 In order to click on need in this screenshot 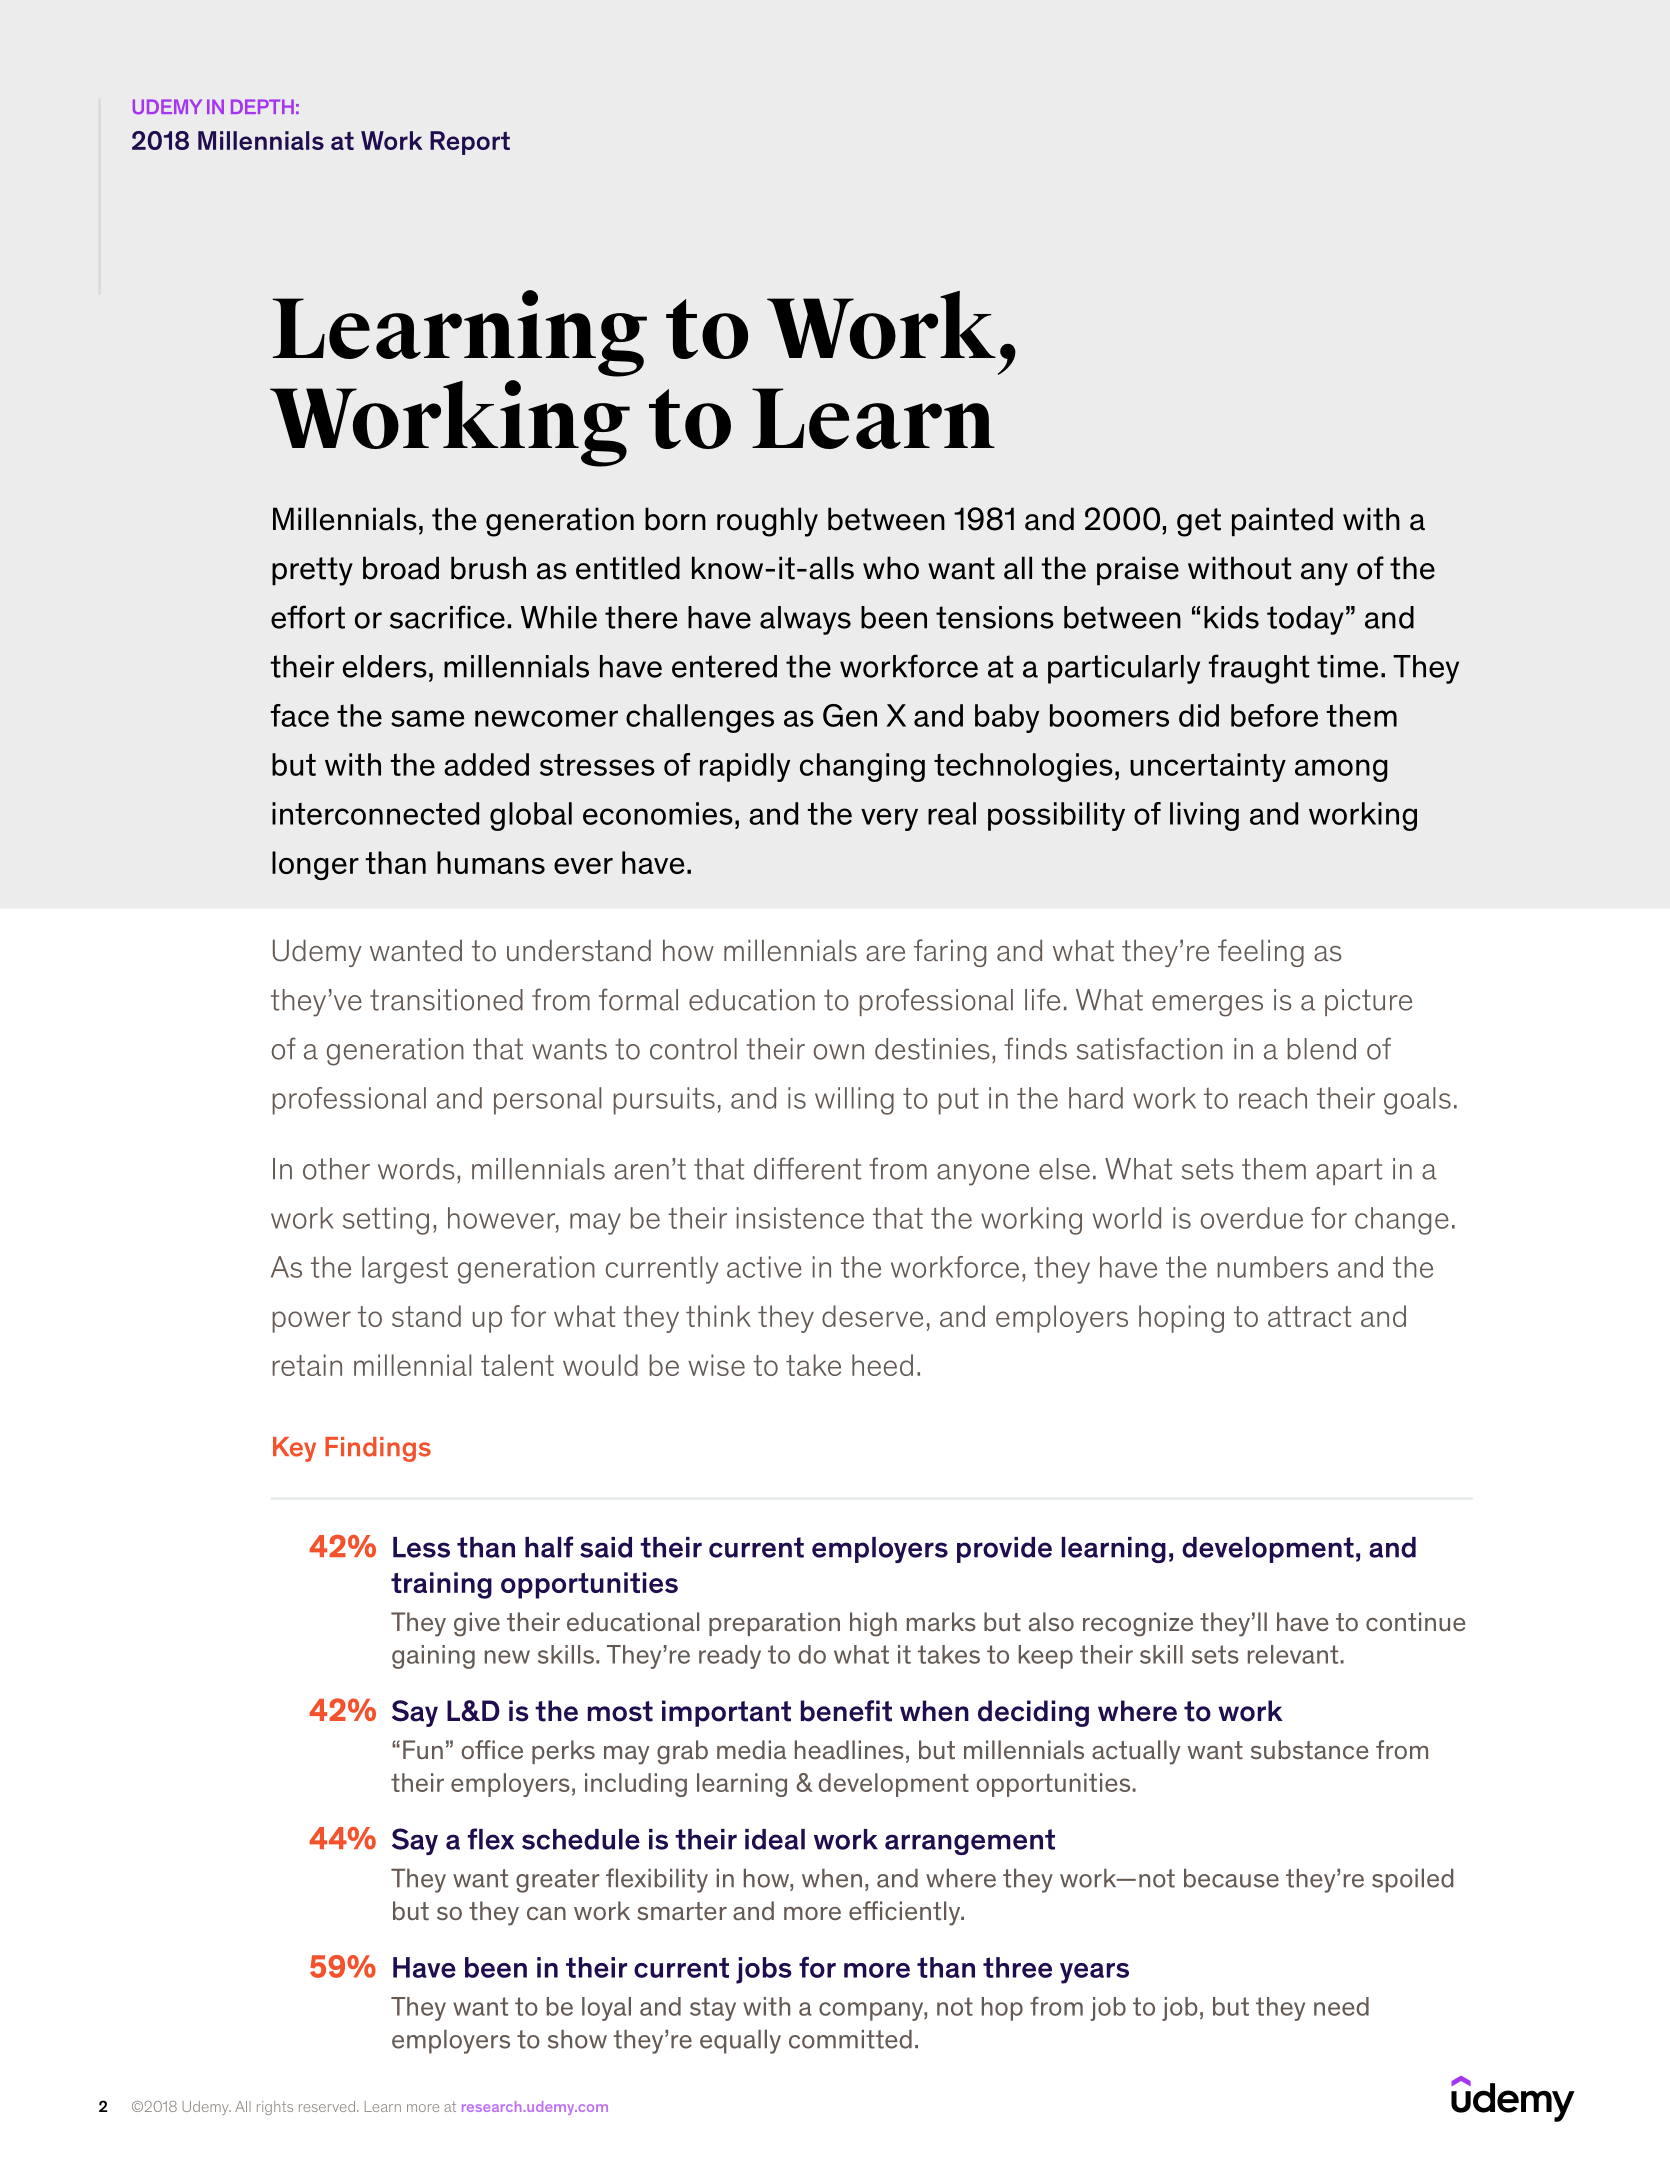, I will do `click(1341, 2006)`.
